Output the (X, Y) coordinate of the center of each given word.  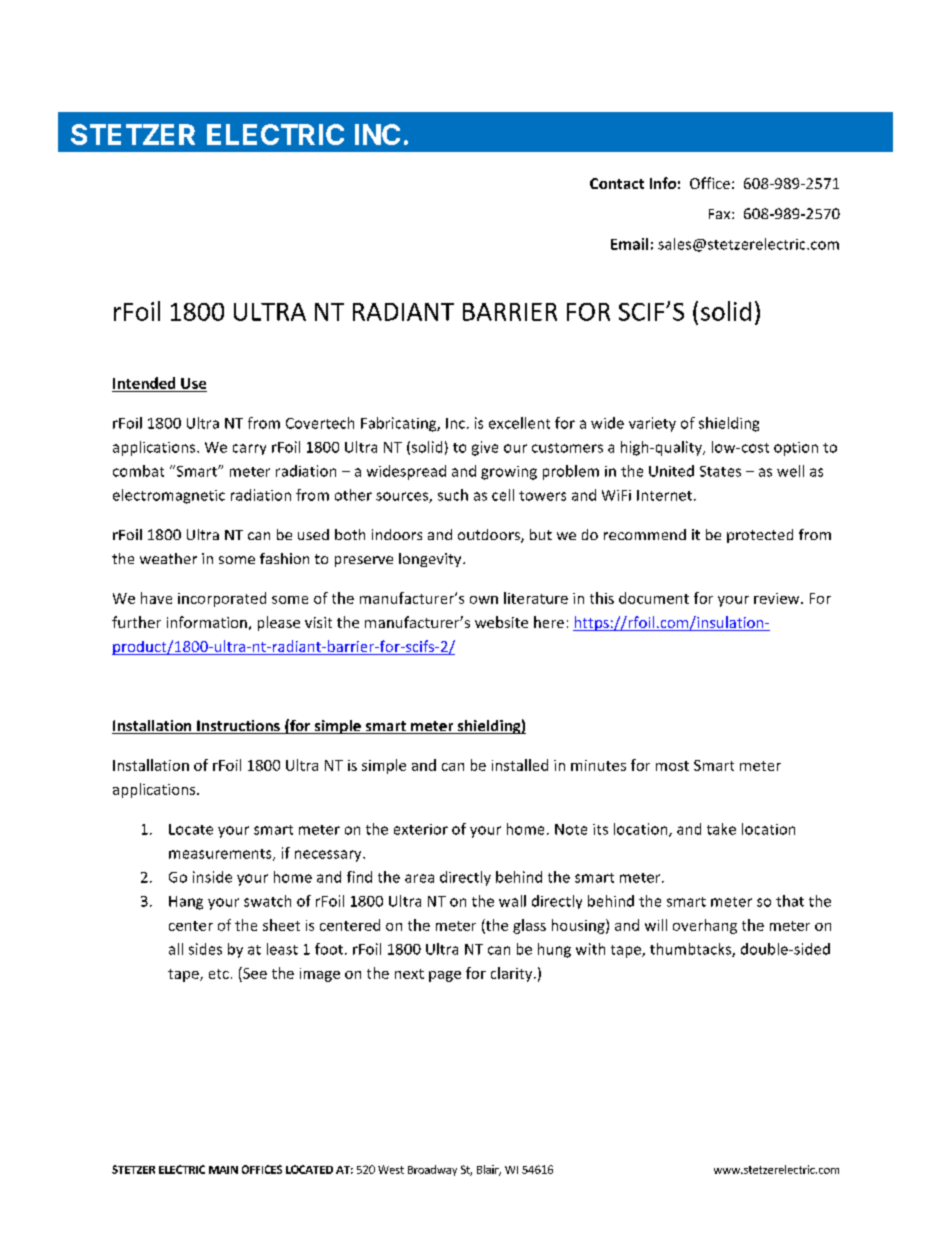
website (501, 622)
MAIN (223, 1170)
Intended (144, 383)
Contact (617, 183)
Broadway (432, 1170)
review (778, 598)
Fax (721, 214)
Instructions (238, 727)
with (590, 949)
